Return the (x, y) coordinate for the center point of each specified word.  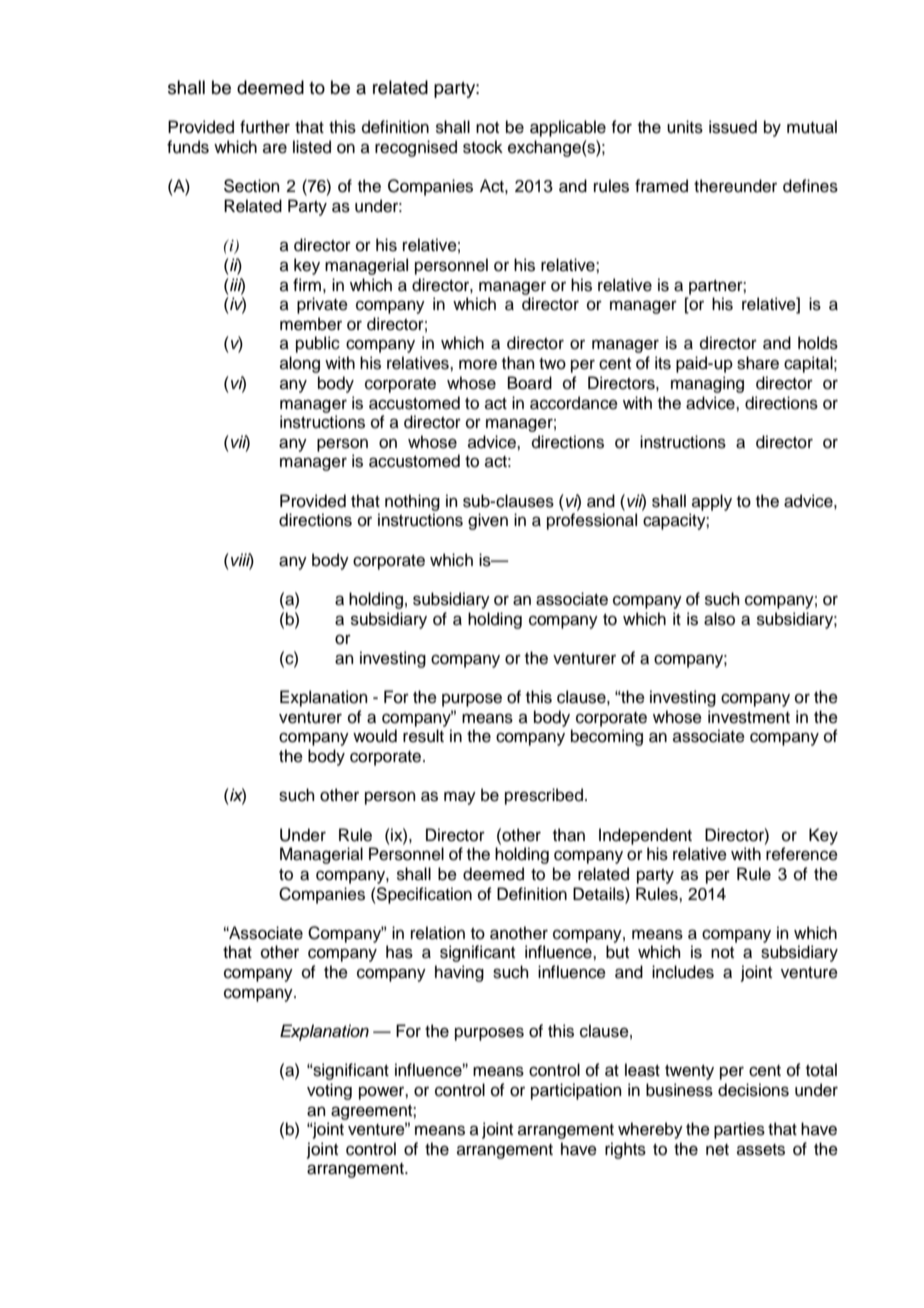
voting (329, 1091)
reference (802, 854)
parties (739, 1130)
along (300, 364)
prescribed (544, 796)
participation (576, 1091)
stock (483, 147)
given (488, 521)
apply (712, 502)
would (375, 736)
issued (733, 127)
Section (252, 186)
